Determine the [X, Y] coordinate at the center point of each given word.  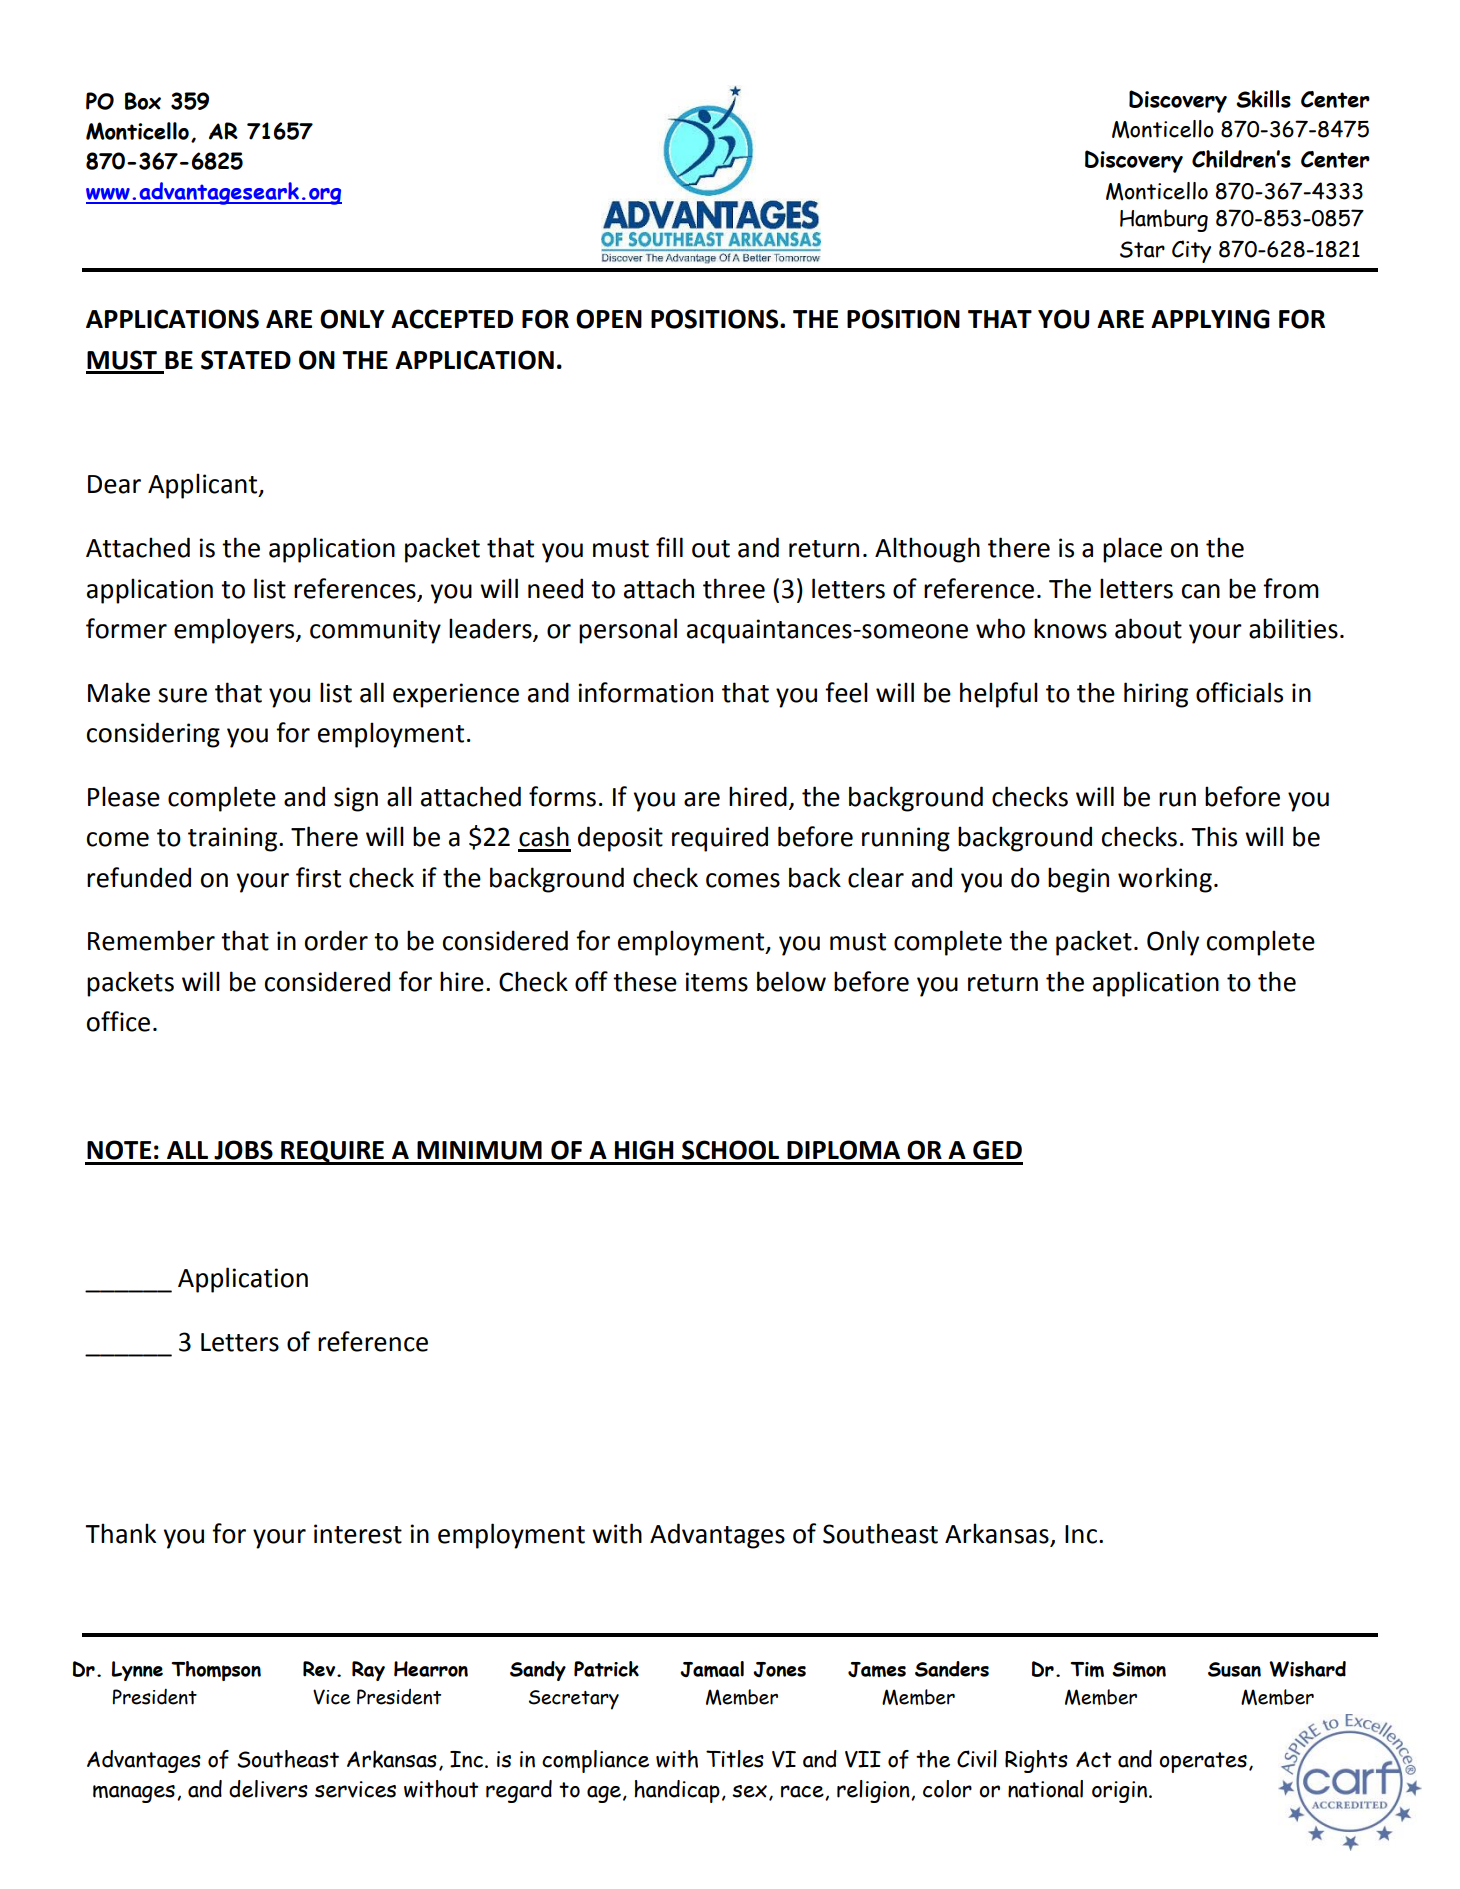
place [1132, 550]
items [717, 982]
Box [143, 101]
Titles [735, 1759]
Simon [1139, 1669]
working [1165, 880]
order [336, 940]
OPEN [609, 319]
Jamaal [712, 1669]
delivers [268, 1789]
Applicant [204, 486]
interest [358, 1534]
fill [669, 547]
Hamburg [1164, 220]
